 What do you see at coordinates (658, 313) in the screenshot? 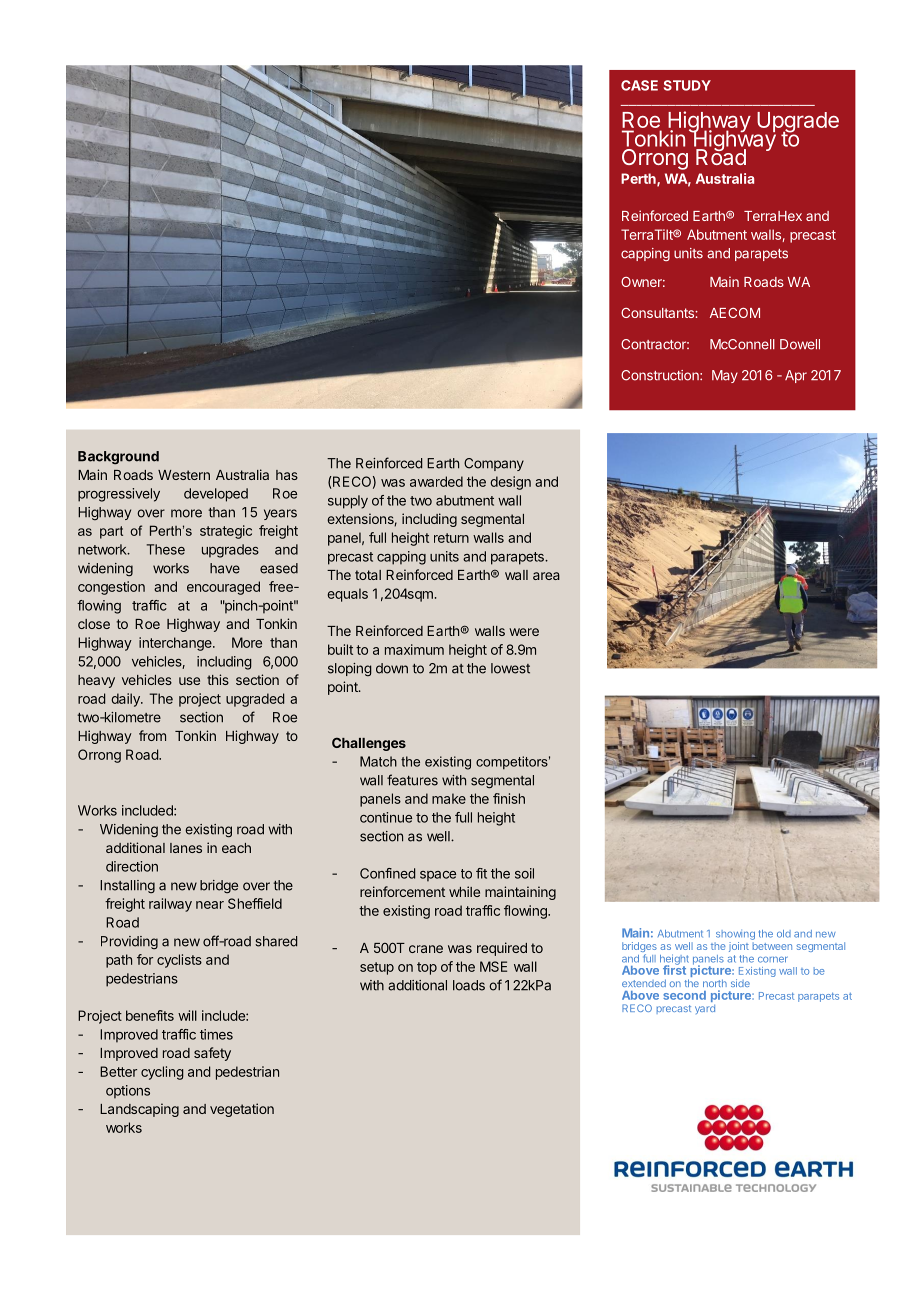
I see `Consultants` at bounding box center [658, 313].
